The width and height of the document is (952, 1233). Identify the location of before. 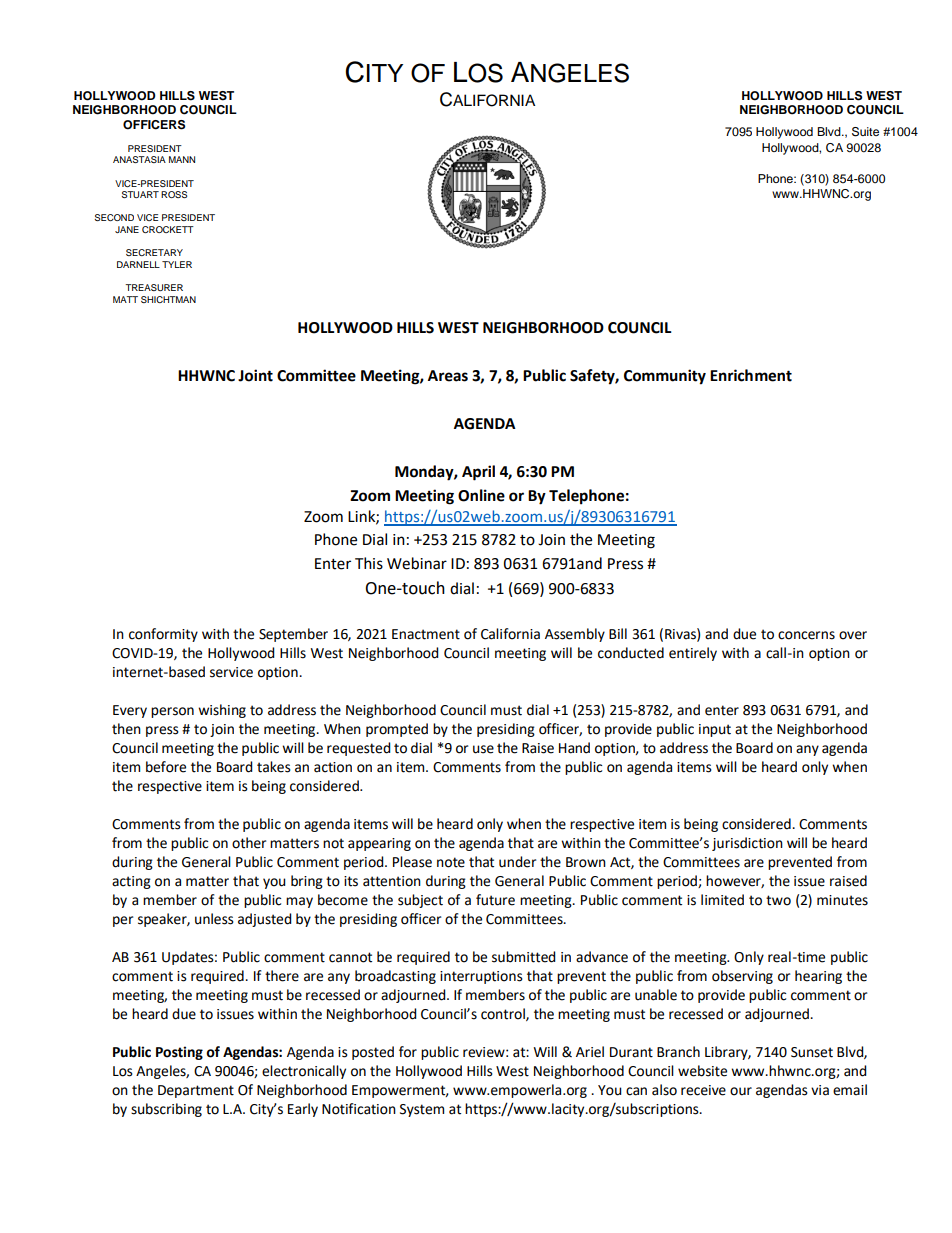
(166, 767).
